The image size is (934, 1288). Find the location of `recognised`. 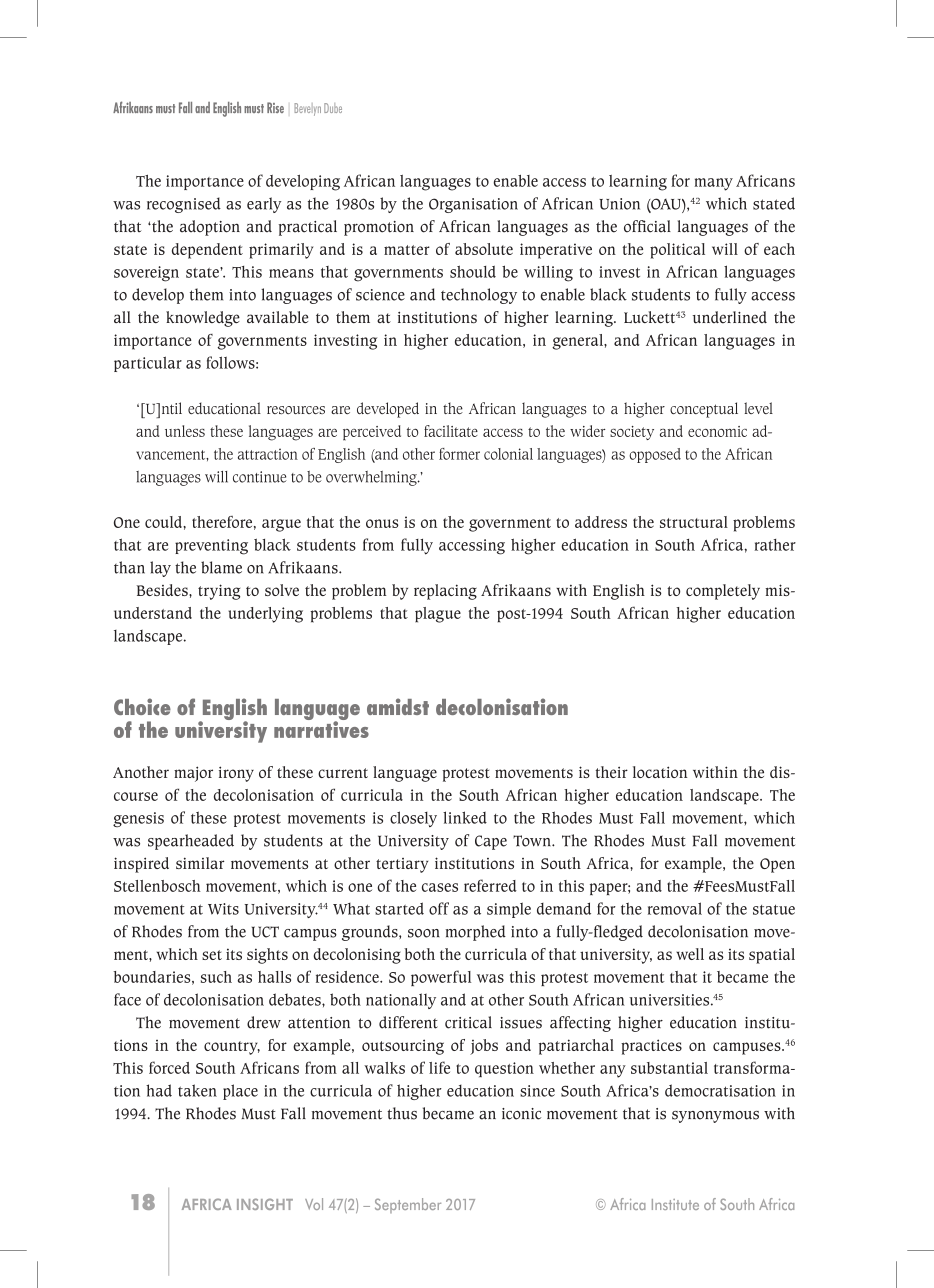

recognised is located at coordinates (184, 205).
